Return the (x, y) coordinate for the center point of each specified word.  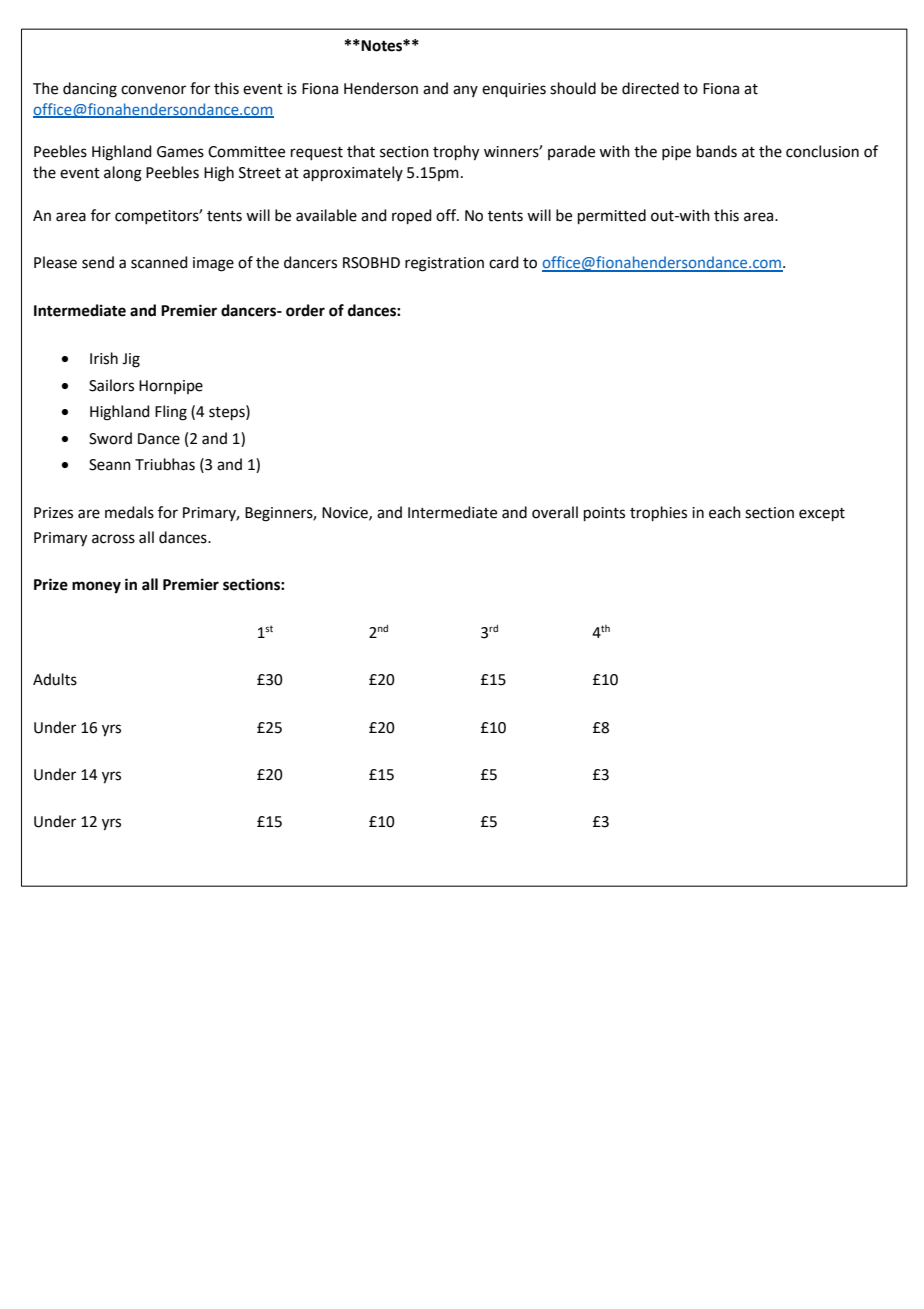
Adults (55, 679)
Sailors (111, 385)
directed (650, 88)
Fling (171, 413)
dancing (90, 90)
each (725, 512)
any (465, 91)
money (96, 587)
